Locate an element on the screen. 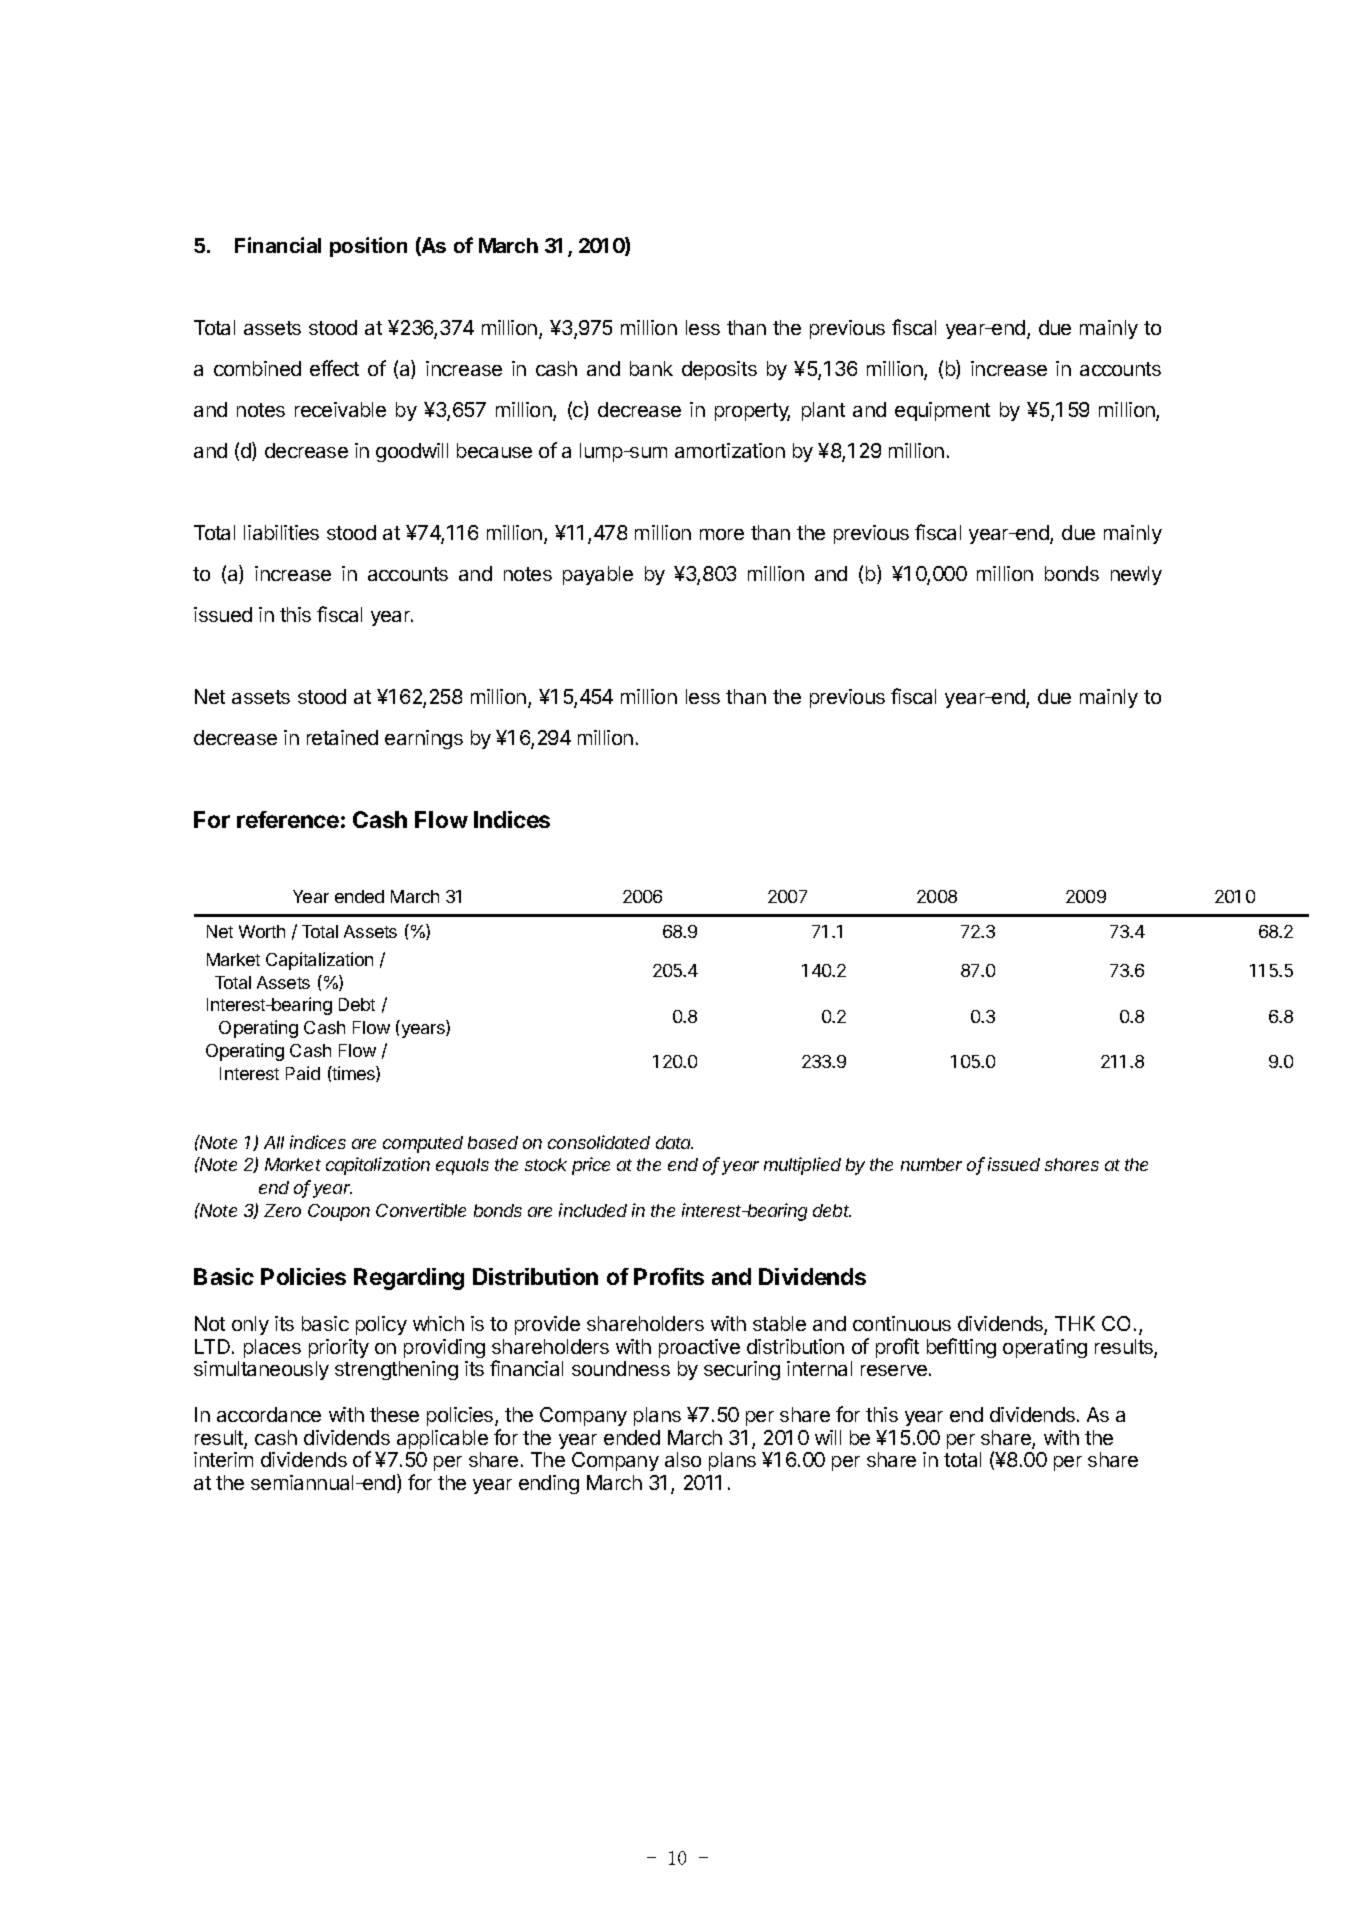 The image size is (1355, 1917). retained is located at coordinates (342, 737).
